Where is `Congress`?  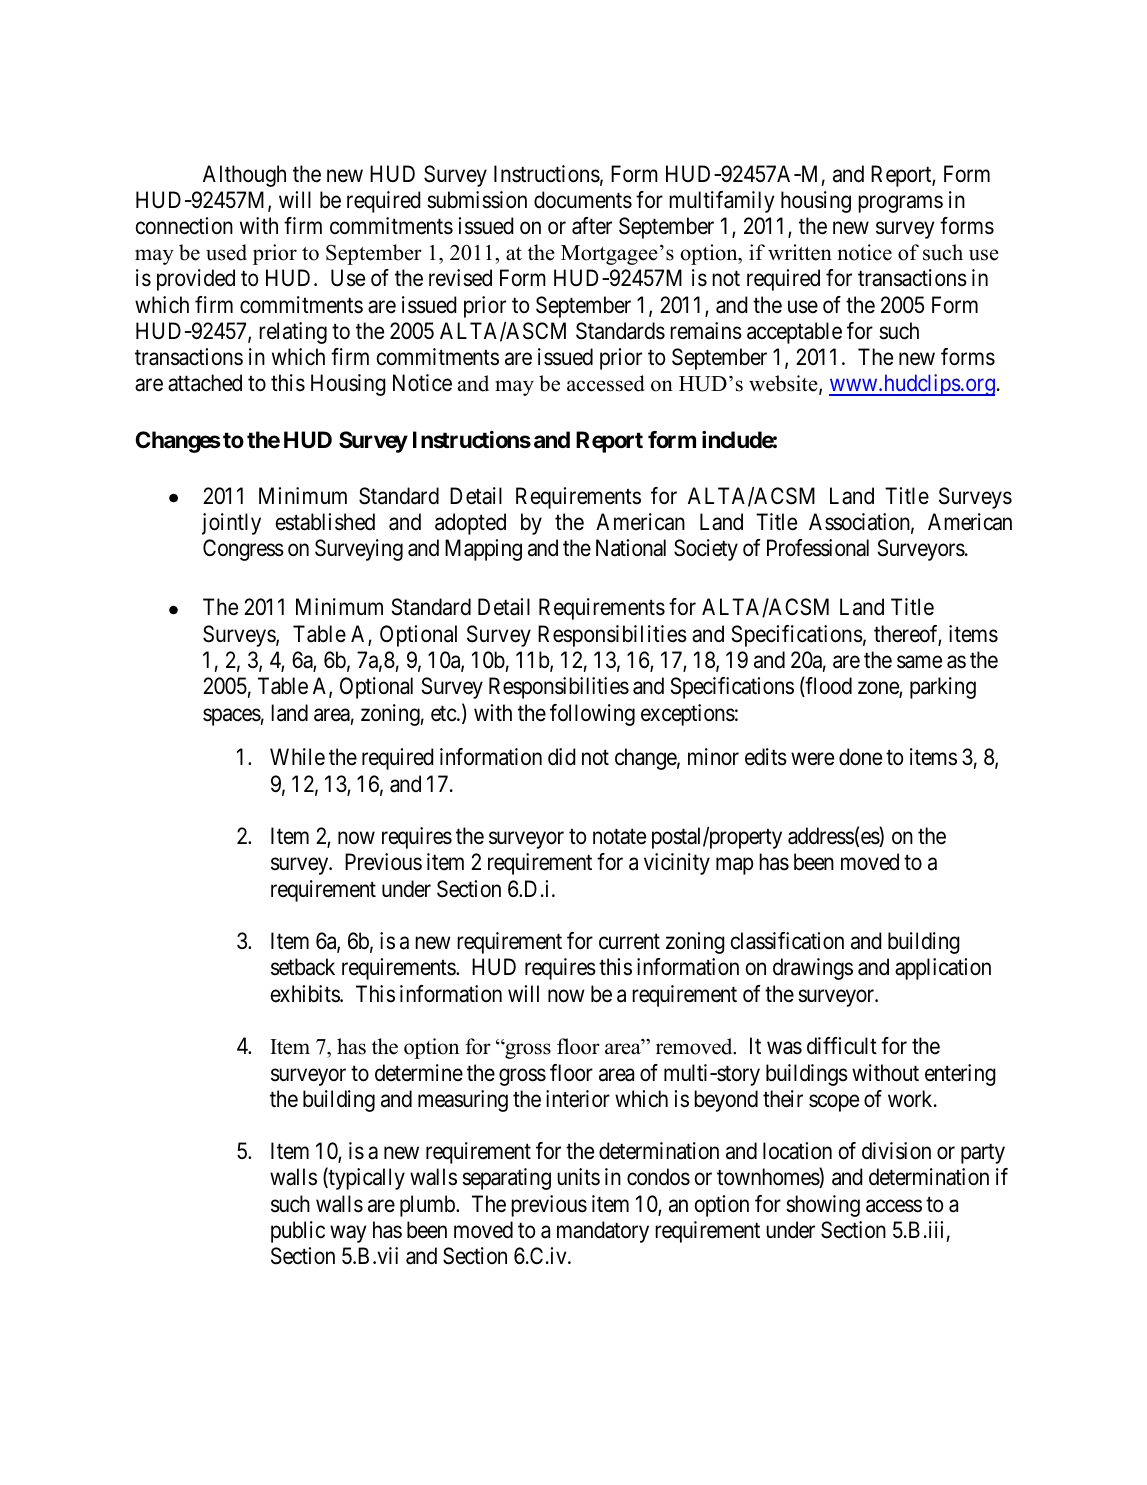 Congress is located at coordinates (243, 550).
